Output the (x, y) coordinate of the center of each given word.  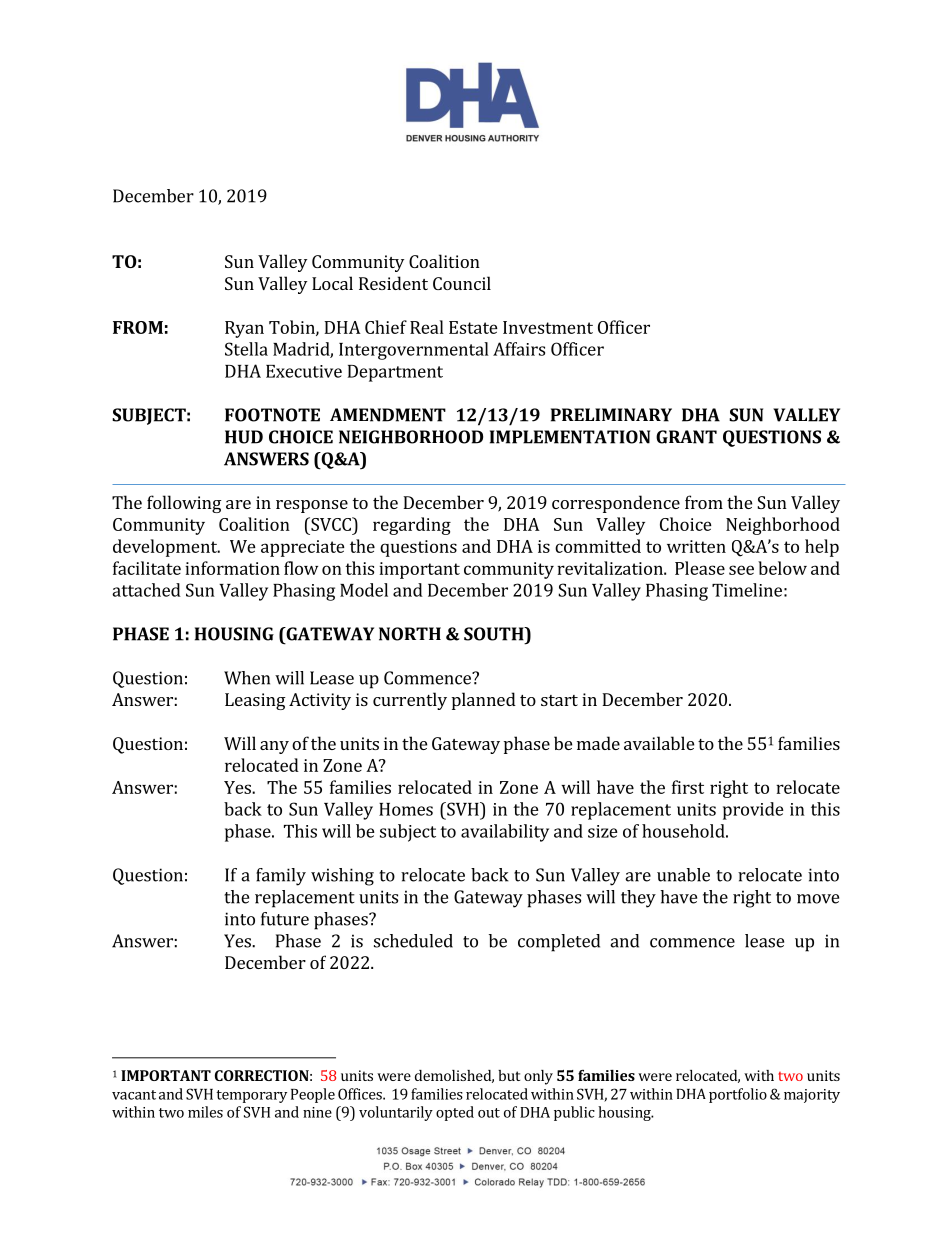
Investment (548, 327)
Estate (473, 327)
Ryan (244, 329)
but (509, 1075)
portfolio (738, 1095)
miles (205, 1112)
